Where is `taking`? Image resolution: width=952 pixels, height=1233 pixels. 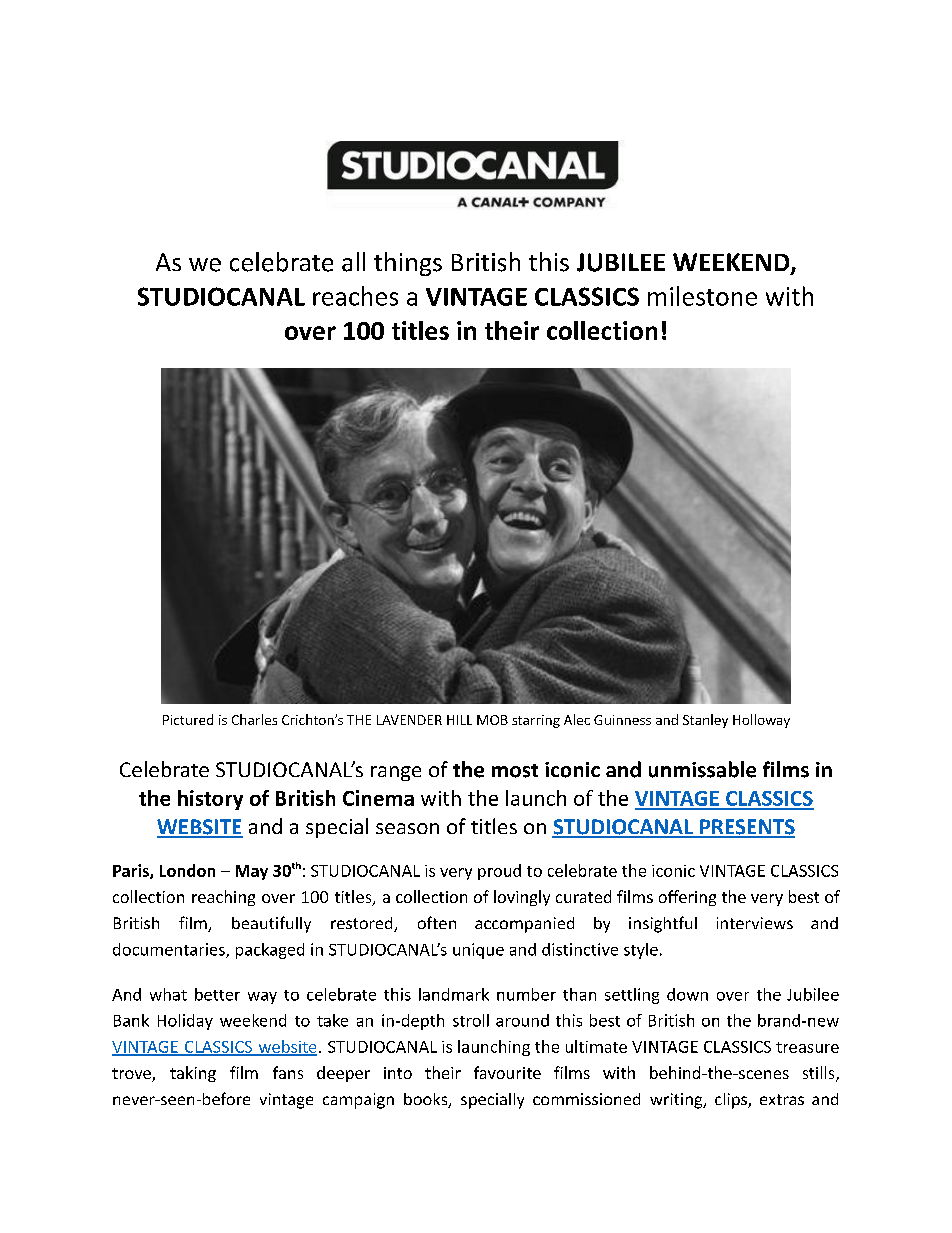 taking is located at coordinates (193, 1074).
